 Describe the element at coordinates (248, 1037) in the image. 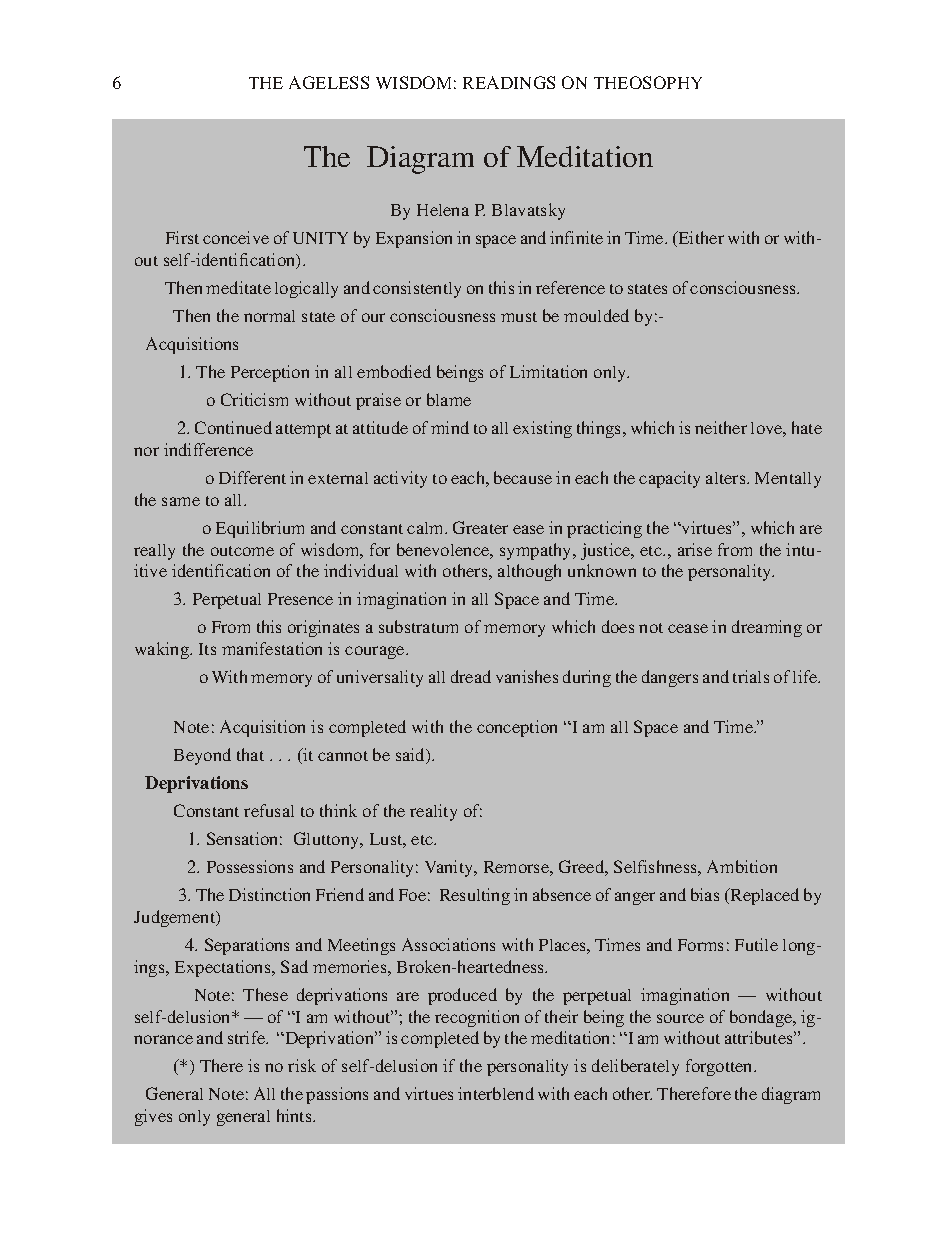

I see `strife` at that location.
